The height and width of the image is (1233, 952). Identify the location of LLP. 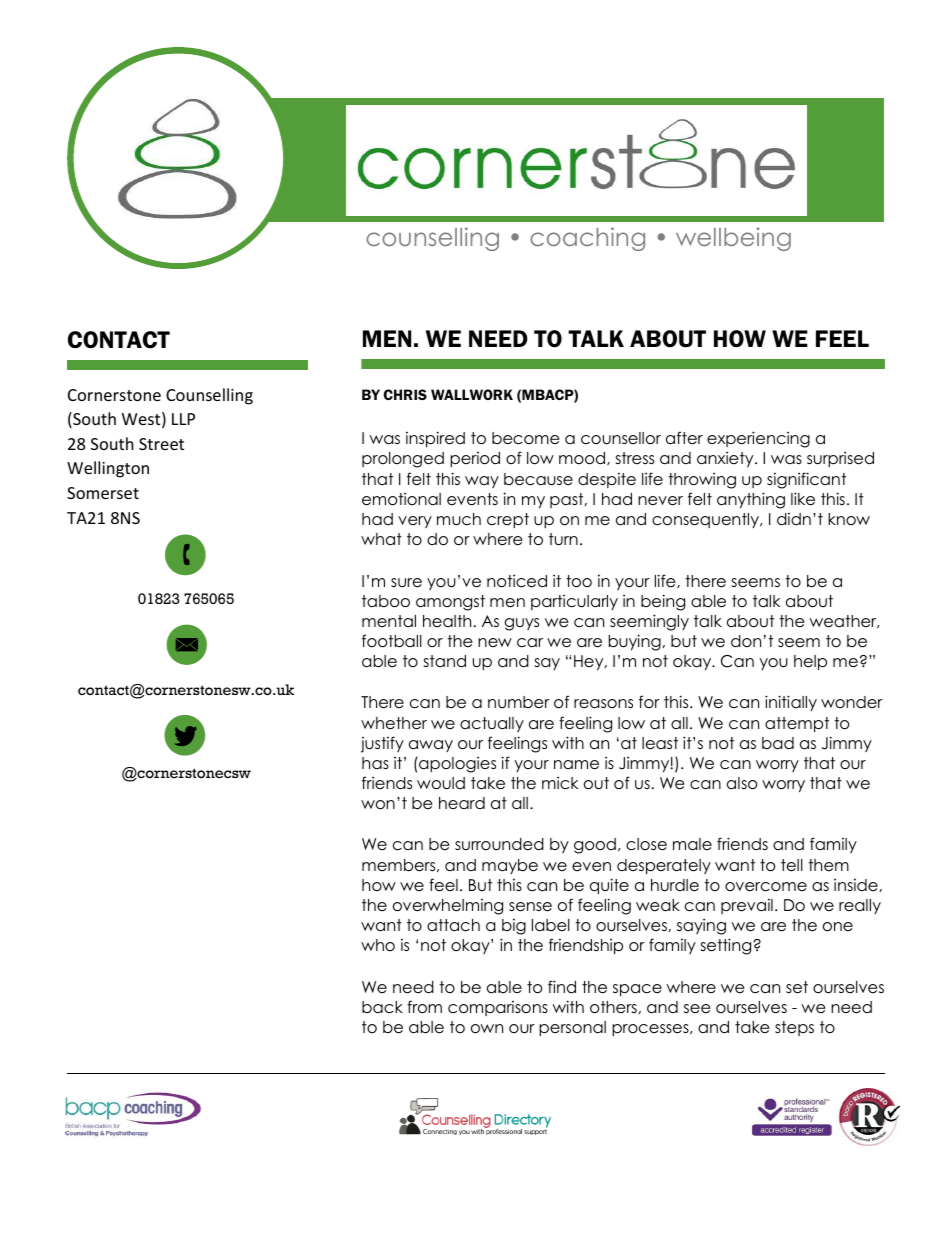
(183, 419).
